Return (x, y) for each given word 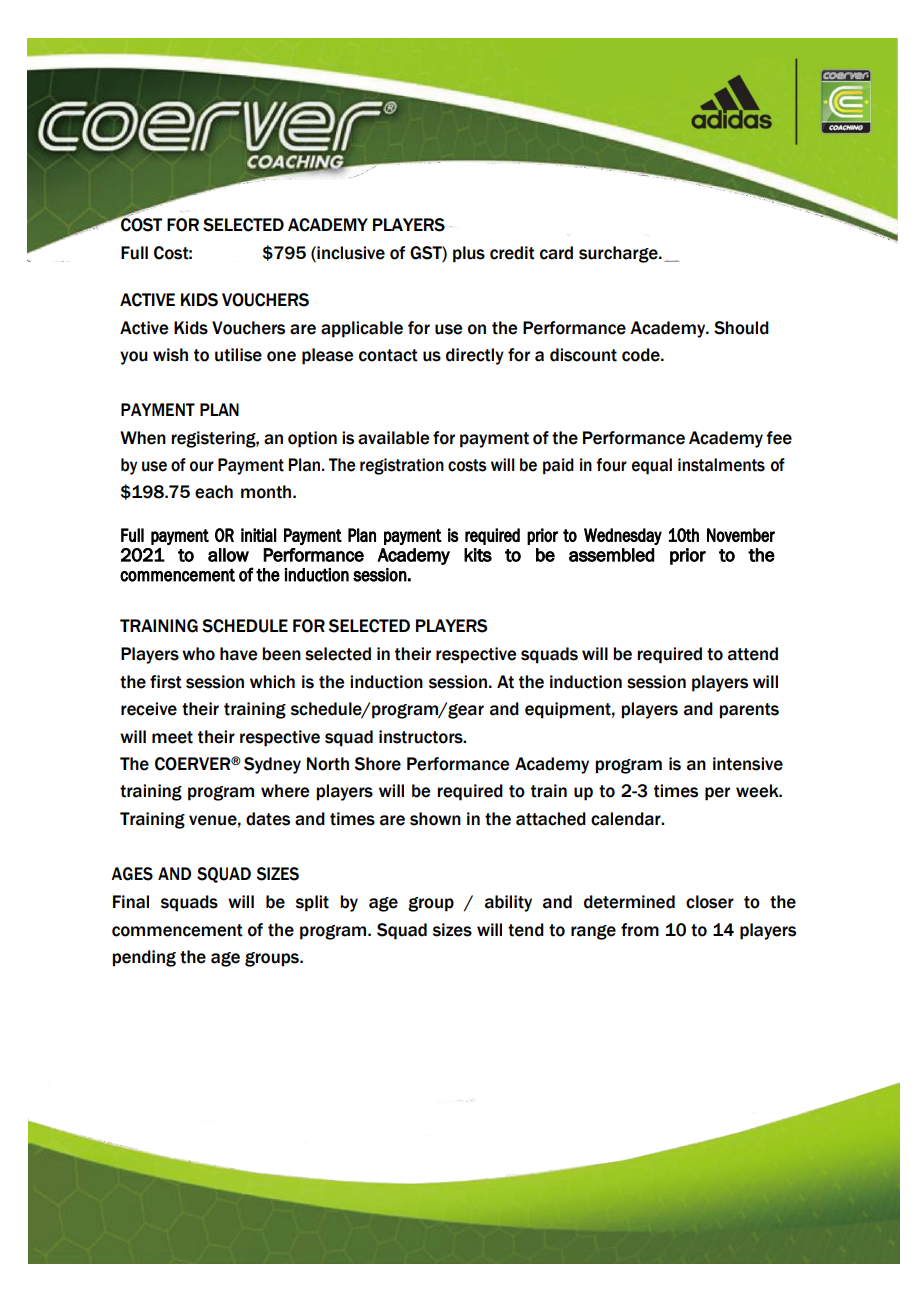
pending (144, 958)
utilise (238, 355)
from (640, 930)
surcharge (619, 254)
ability (508, 903)
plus (469, 254)
